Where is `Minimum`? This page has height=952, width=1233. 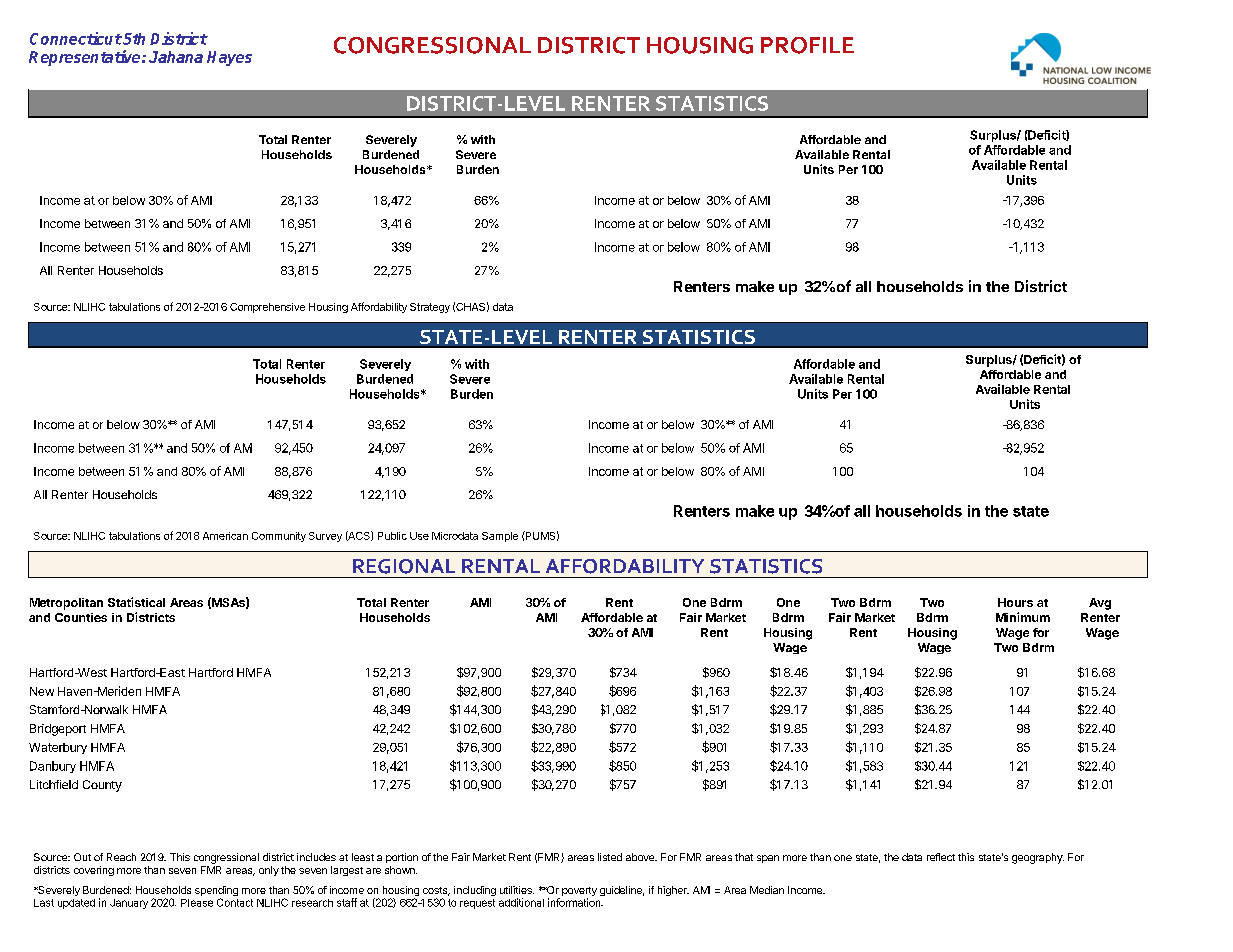
Minimum is located at coordinates (1023, 617).
